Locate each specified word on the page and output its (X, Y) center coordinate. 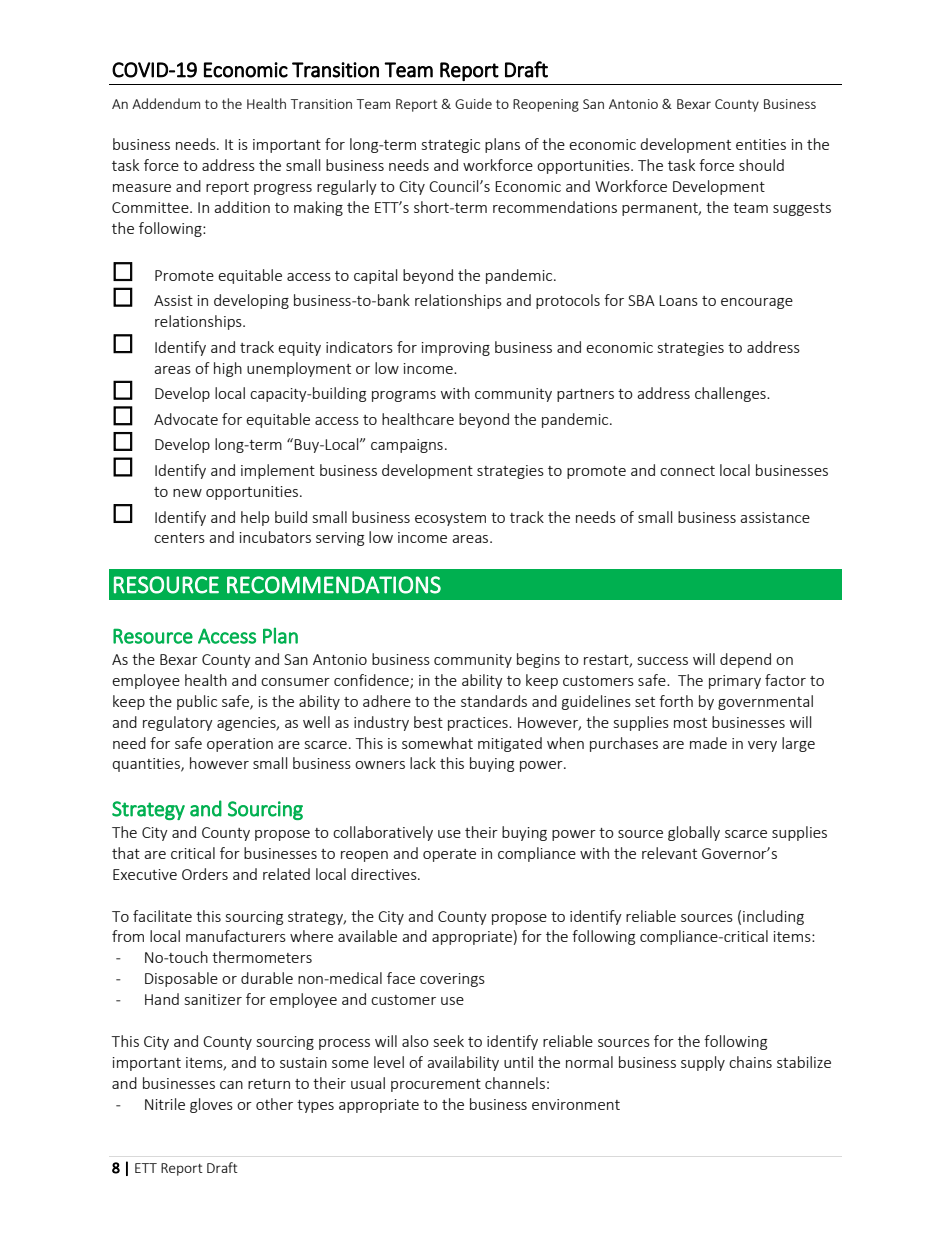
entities (761, 144)
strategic (451, 146)
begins (538, 660)
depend (745, 660)
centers (179, 538)
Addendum (166, 103)
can (231, 1085)
